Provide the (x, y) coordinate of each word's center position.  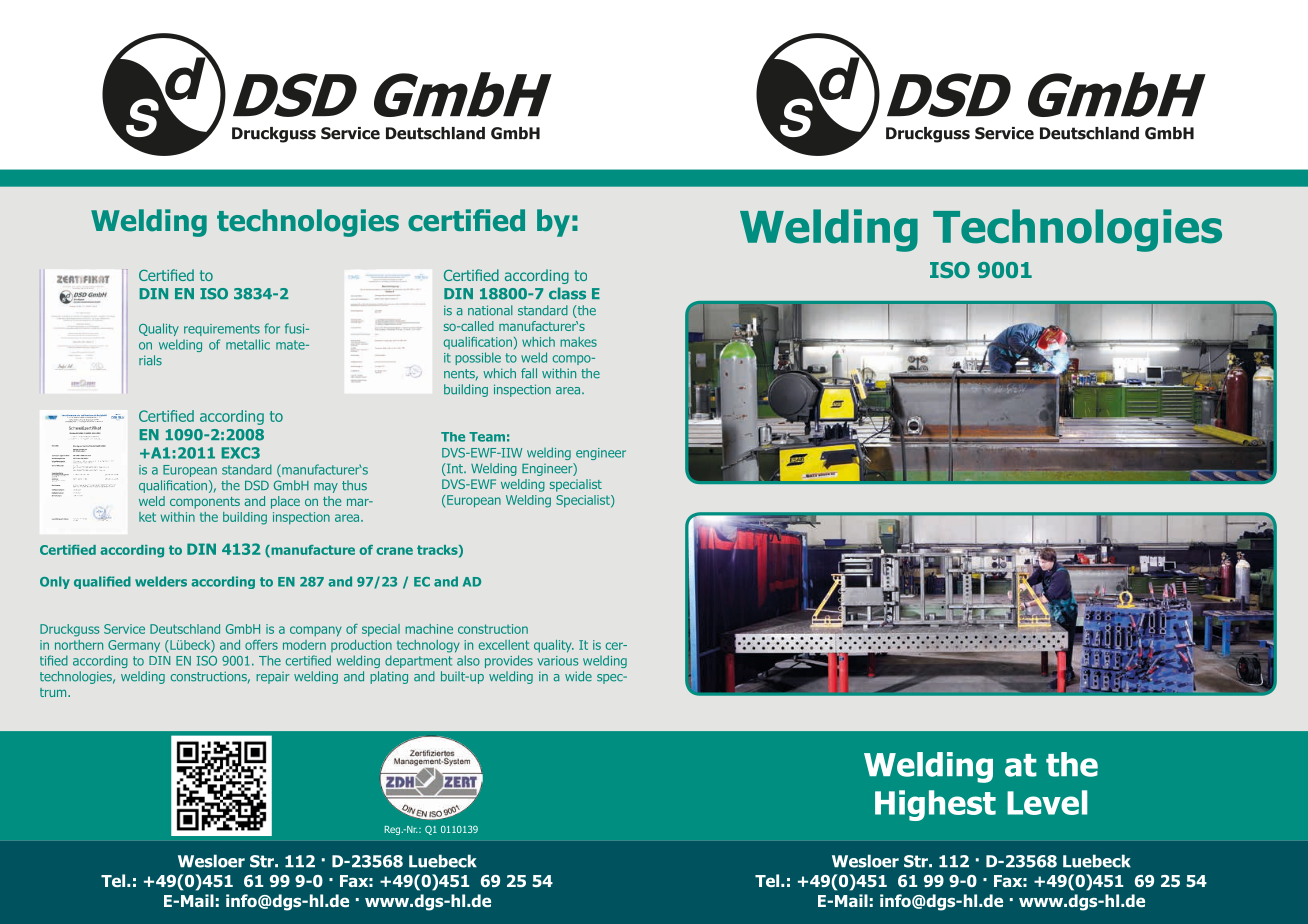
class (567, 293)
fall (529, 373)
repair (273, 678)
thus (354, 485)
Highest (935, 805)
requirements (222, 330)
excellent (504, 645)
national (490, 310)
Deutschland (185, 629)
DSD (257, 485)
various (557, 661)
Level (1047, 802)
